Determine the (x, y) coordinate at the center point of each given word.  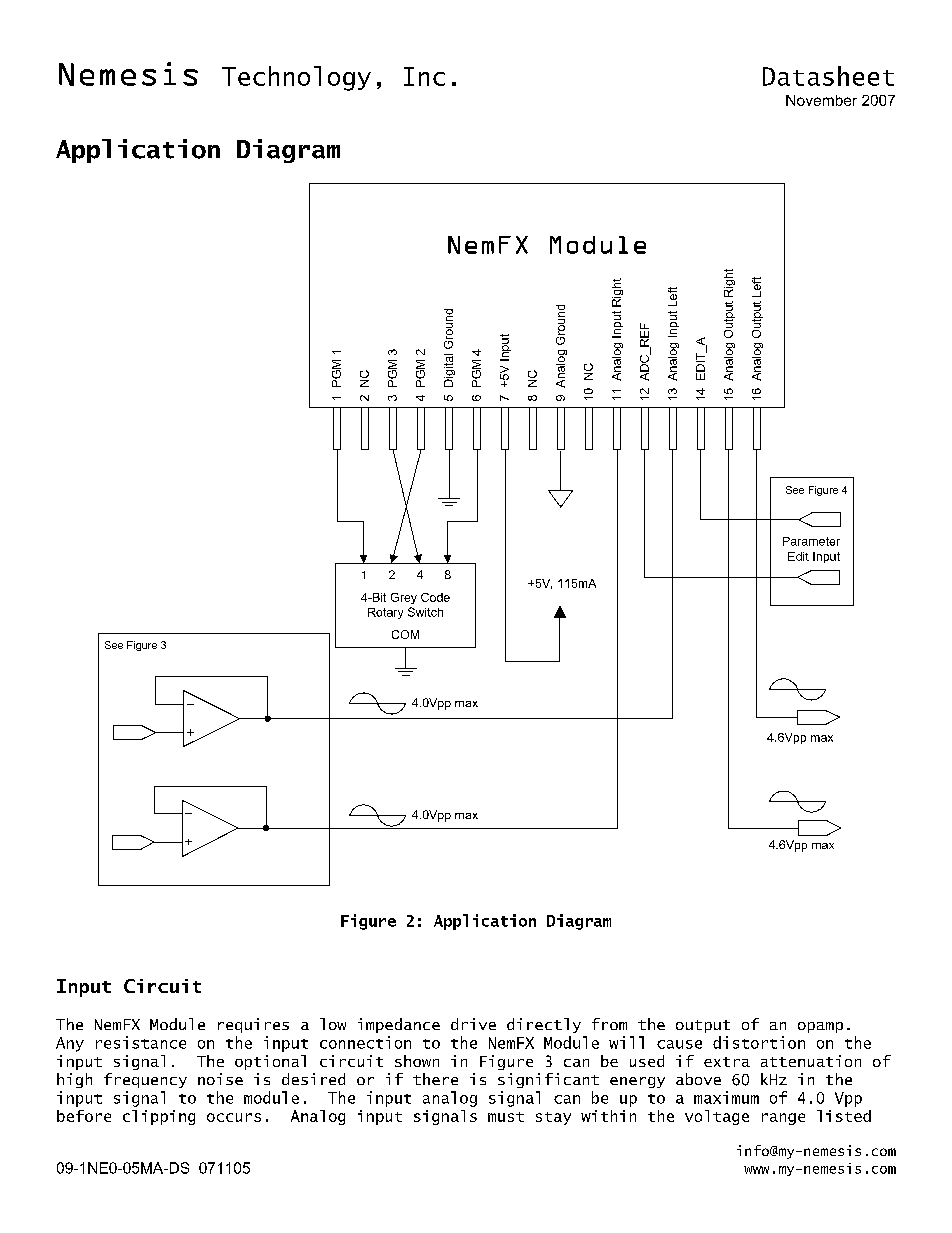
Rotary (385, 613)
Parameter (811, 541)
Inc (424, 76)
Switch (425, 612)
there (435, 1079)
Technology (296, 78)
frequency (145, 1080)
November (821, 100)
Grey (404, 598)
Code (435, 597)
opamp (820, 1027)
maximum (726, 1097)
